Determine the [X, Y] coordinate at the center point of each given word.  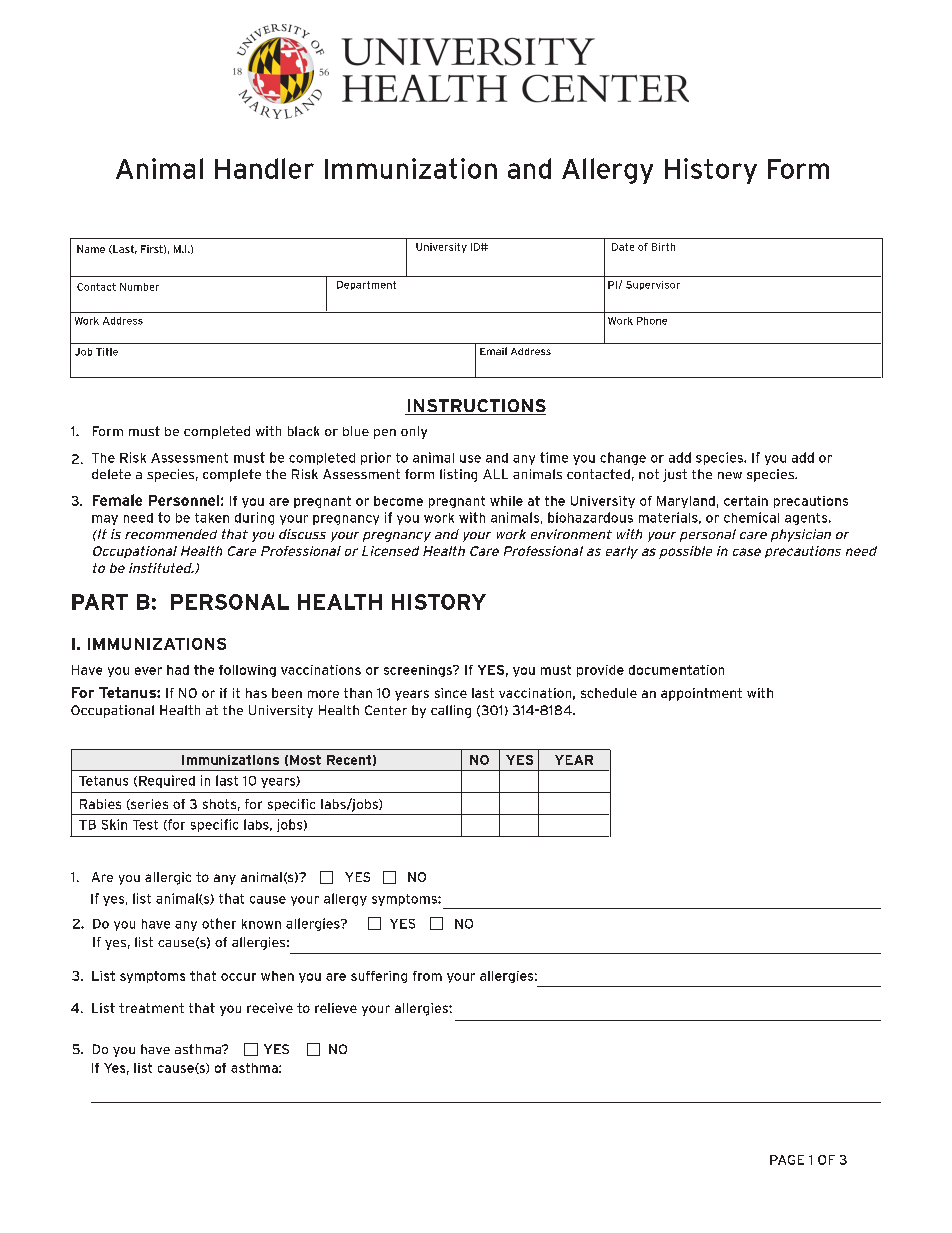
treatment [151, 1008]
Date [623, 247]
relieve [336, 1008]
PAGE [787, 1160]
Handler [264, 168]
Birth [663, 247]
